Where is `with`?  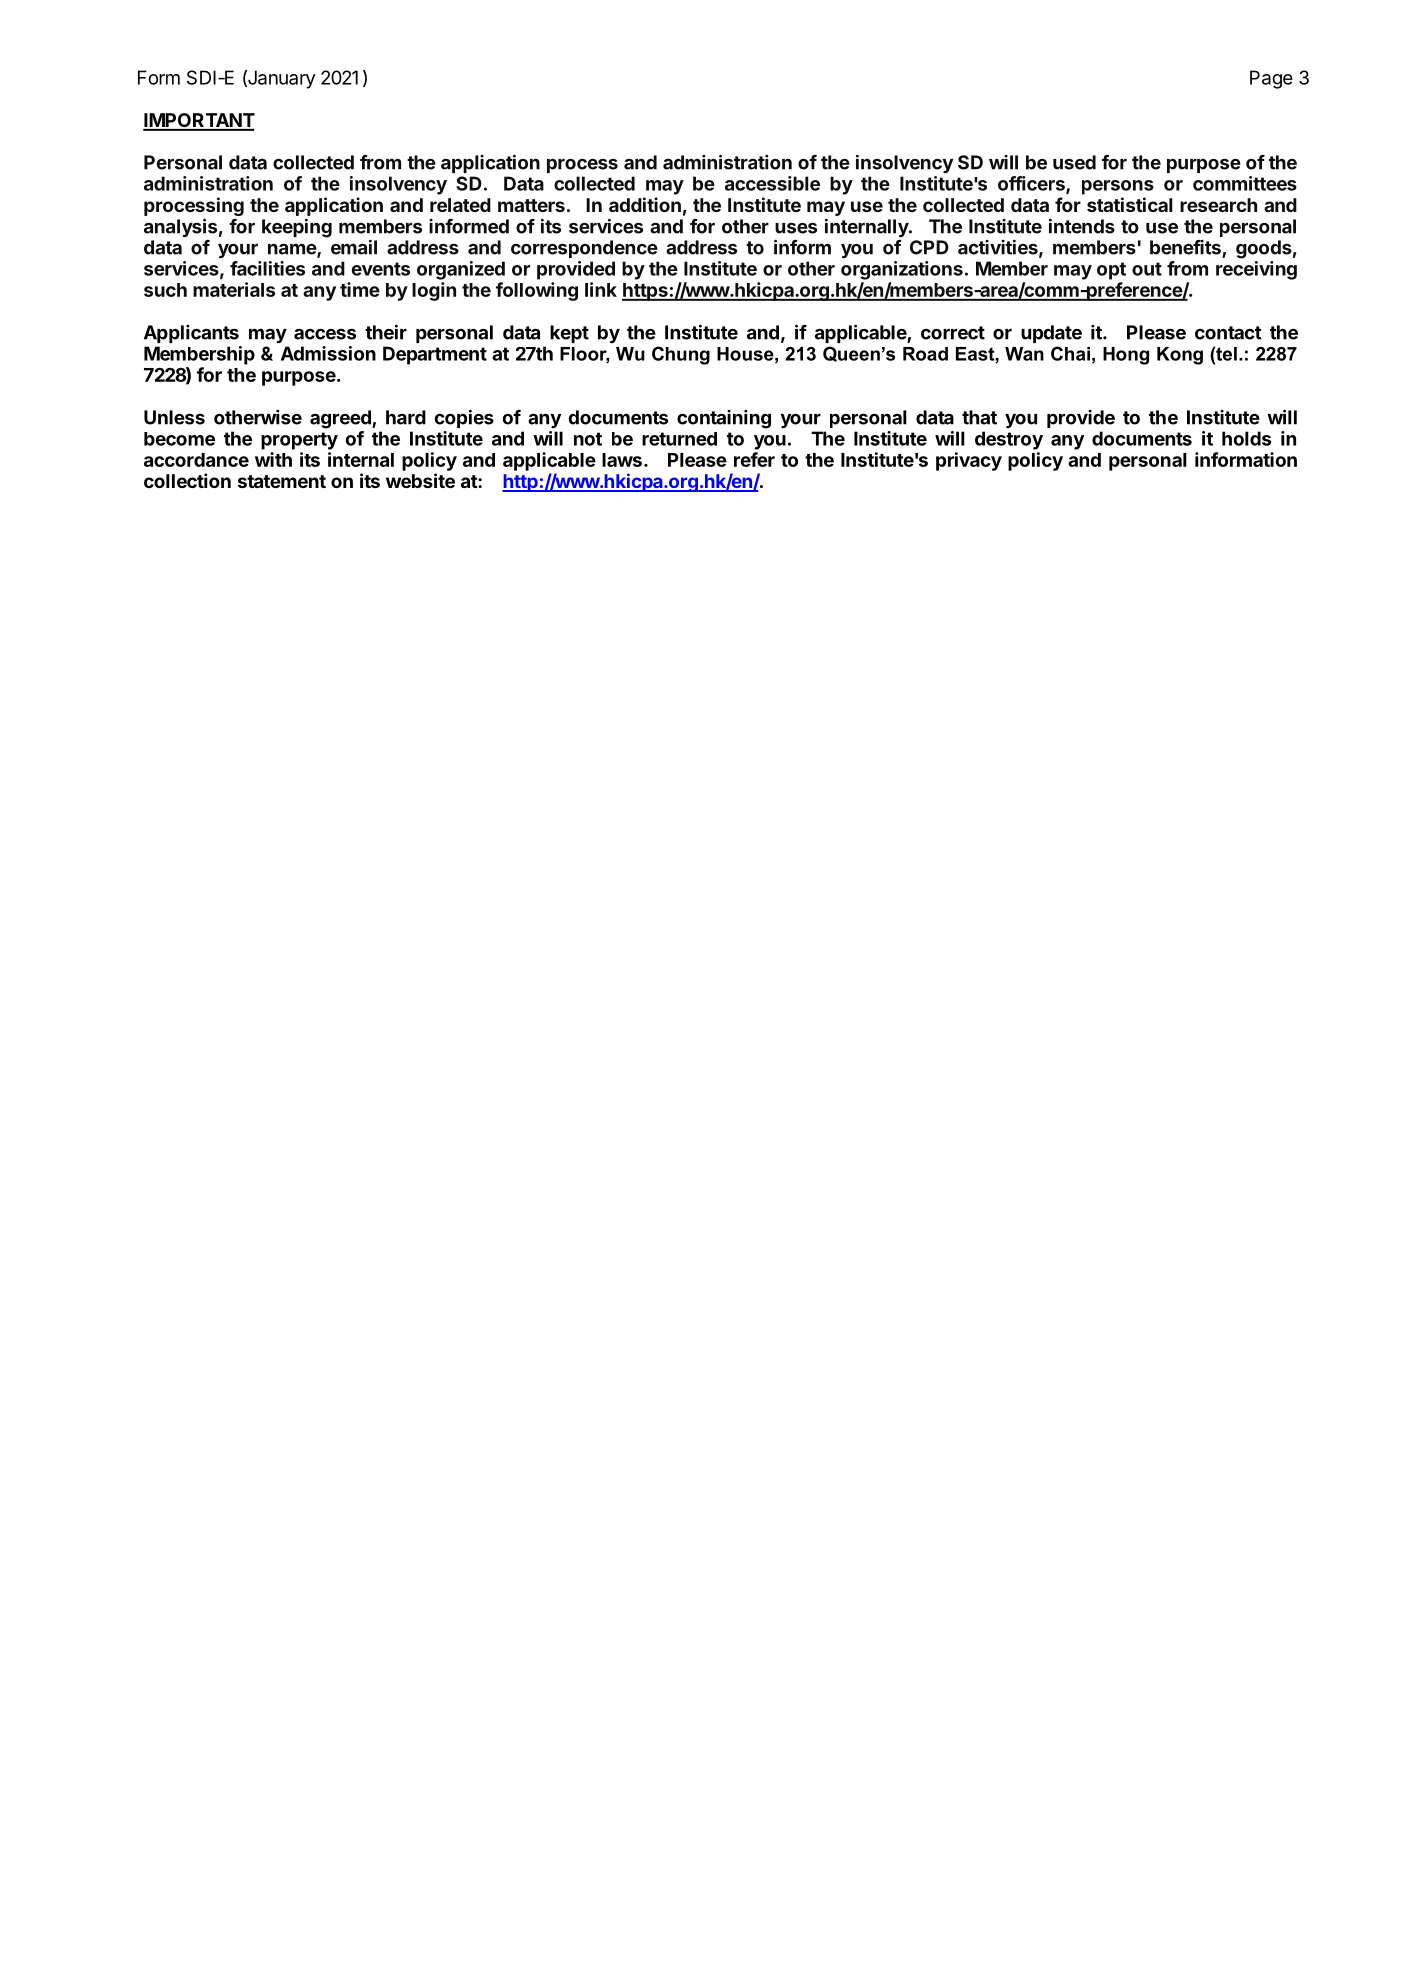
with is located at coordinates (273, 459).
